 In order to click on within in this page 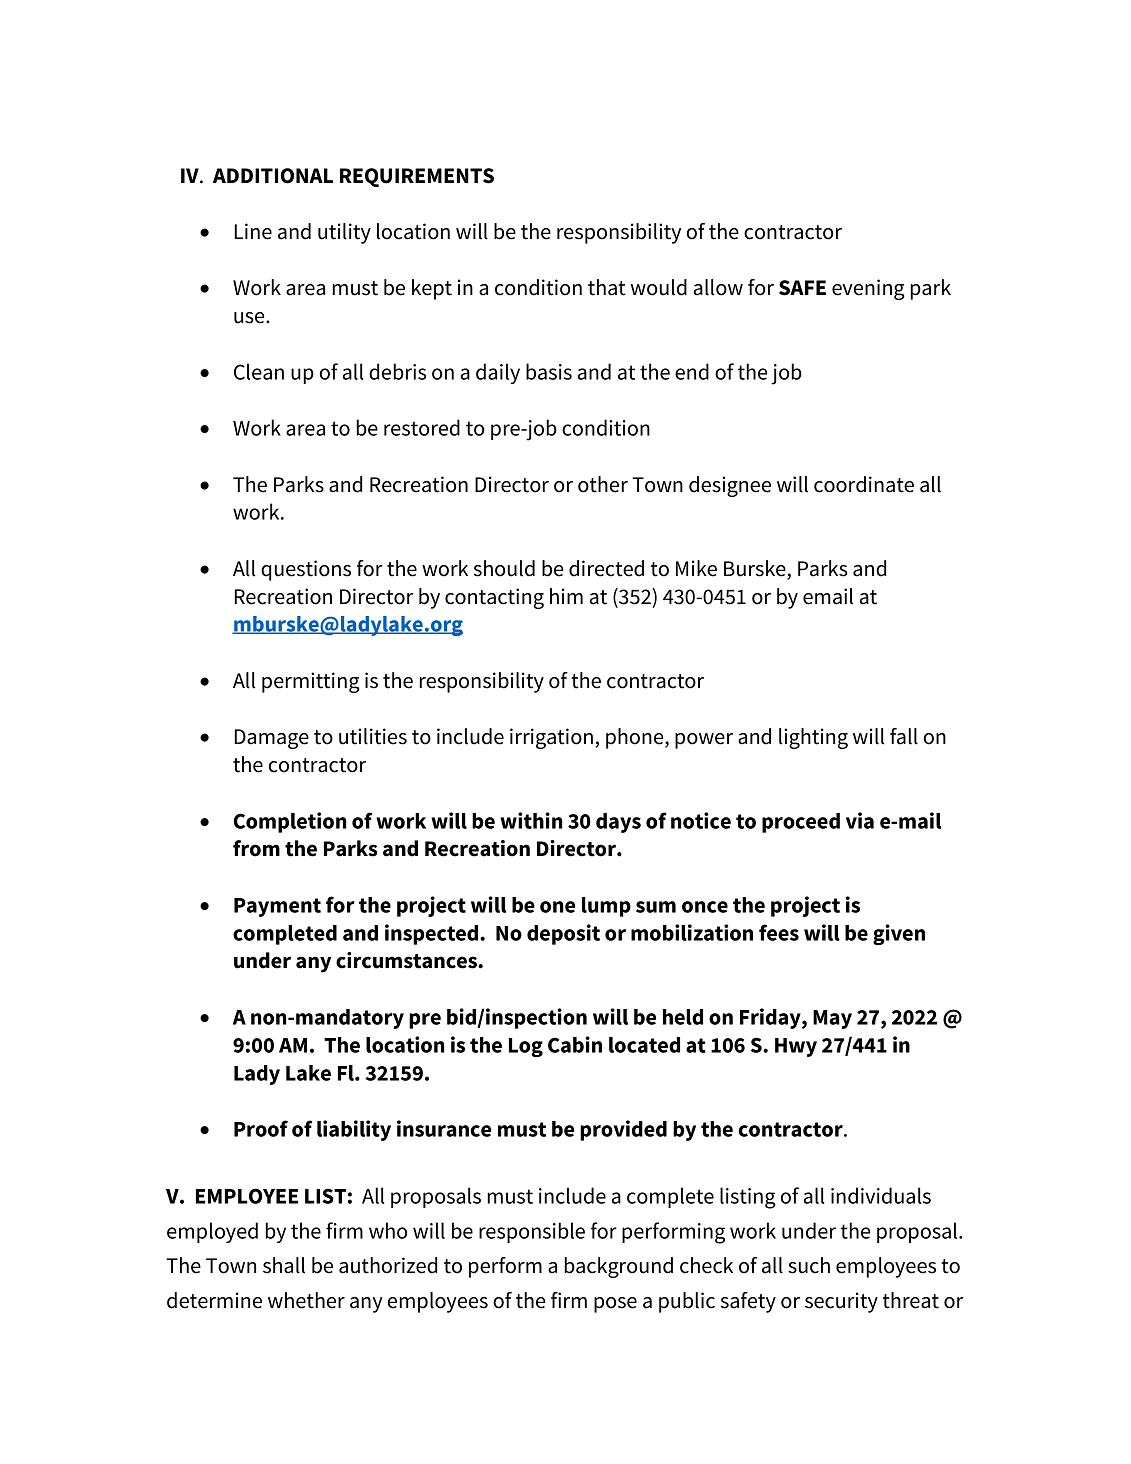, I will do `click(531, 820)`.
